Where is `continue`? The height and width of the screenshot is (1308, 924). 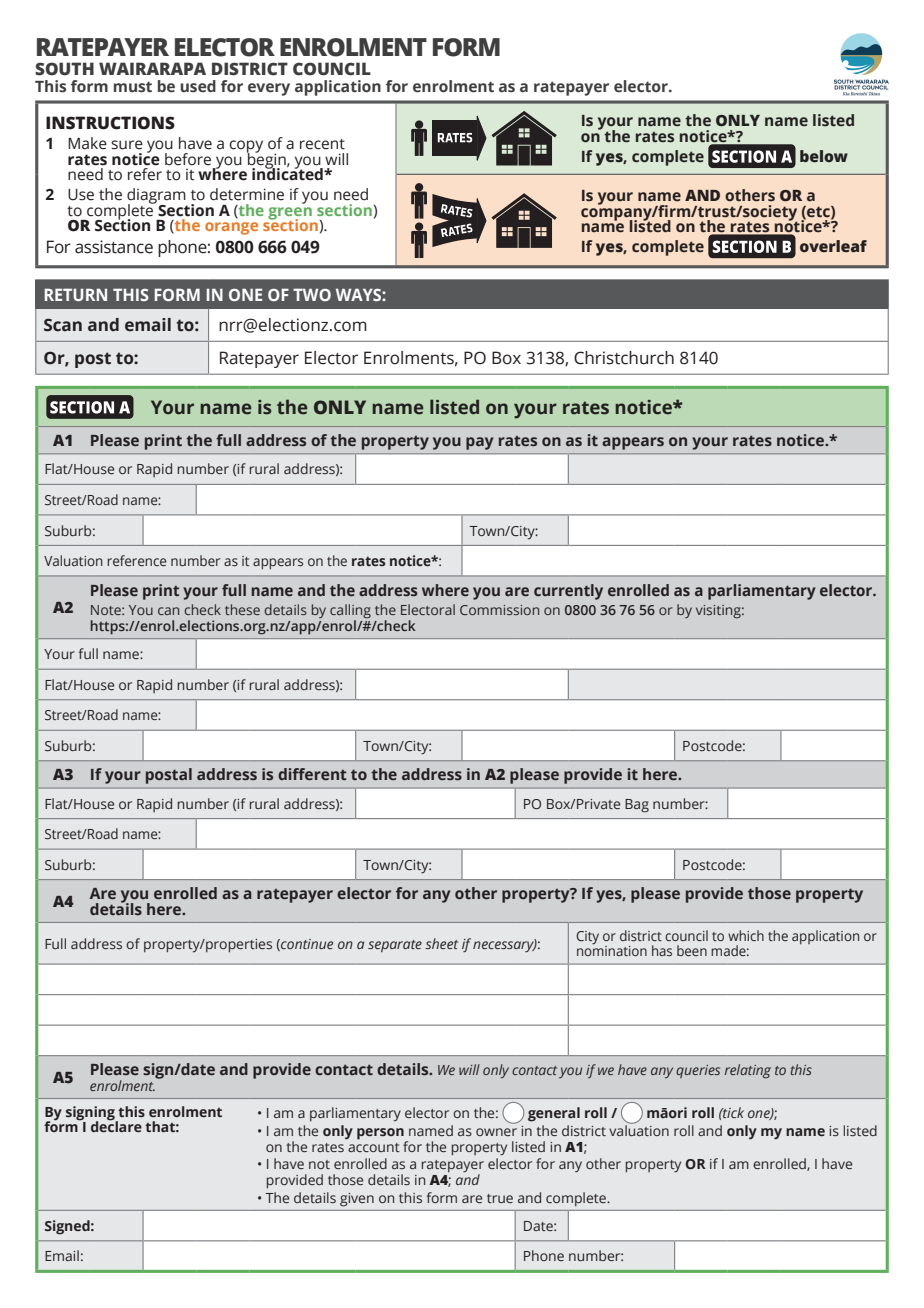
continue is located at coordinates (306, 945).
